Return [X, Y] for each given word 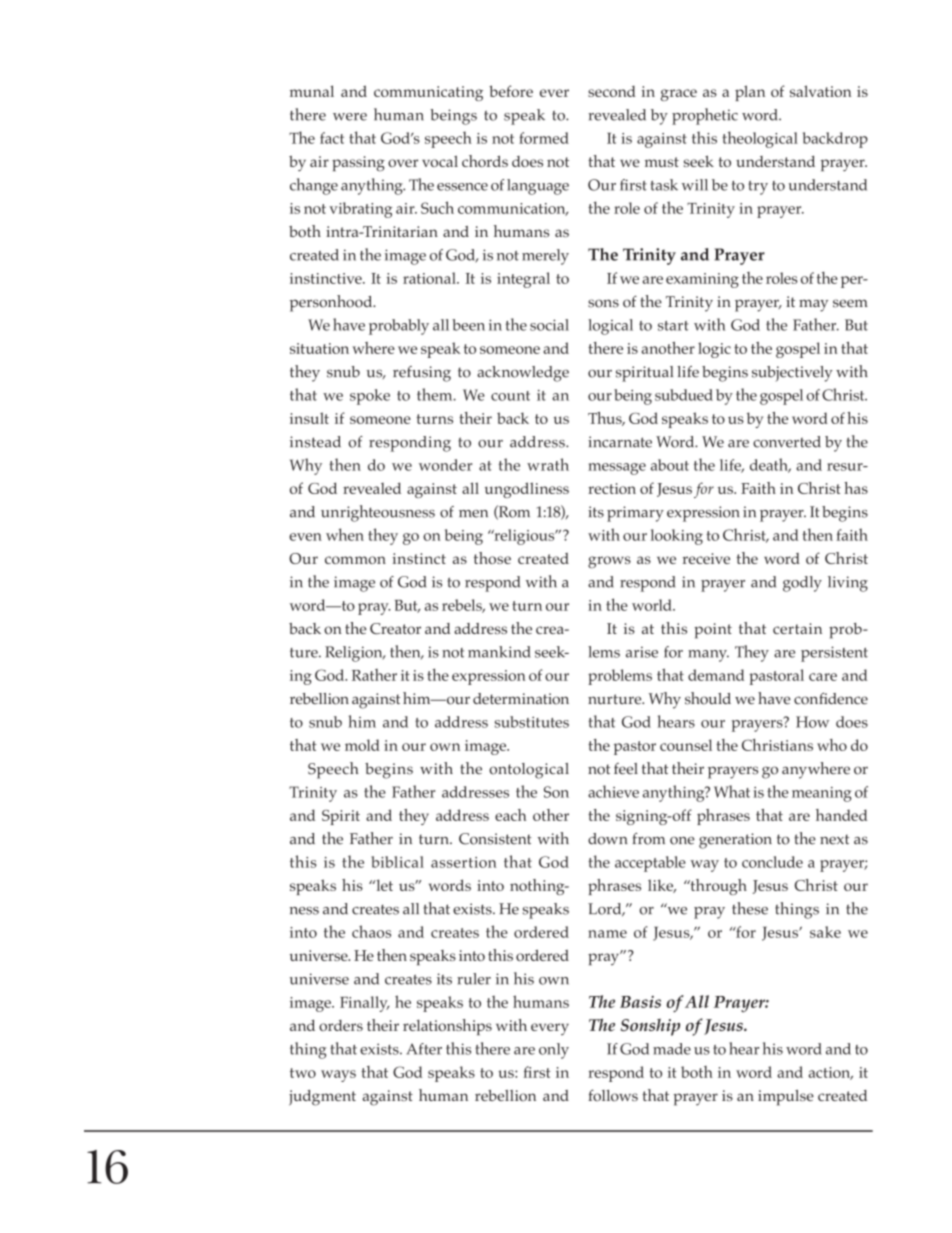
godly [802, 584]
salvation [821, 91]
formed [544, 138]
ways [338, 1076]
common [355, 560]
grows [609, 562]
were [350, 117]
